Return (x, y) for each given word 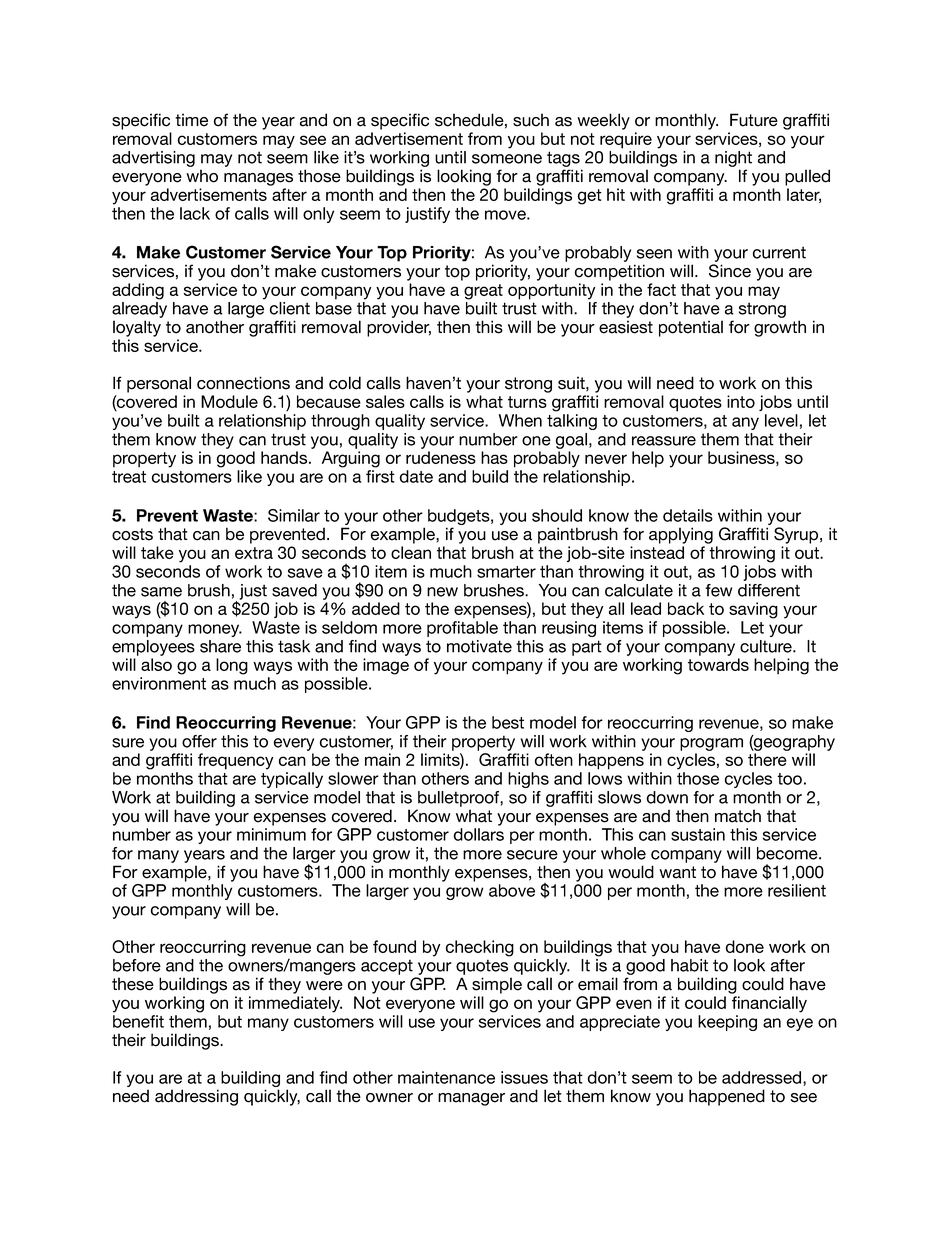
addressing (196, 1097)
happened (727, 1097)
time (191, 120)
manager (471, 1099)
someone (507, 159)
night (733, 159)
